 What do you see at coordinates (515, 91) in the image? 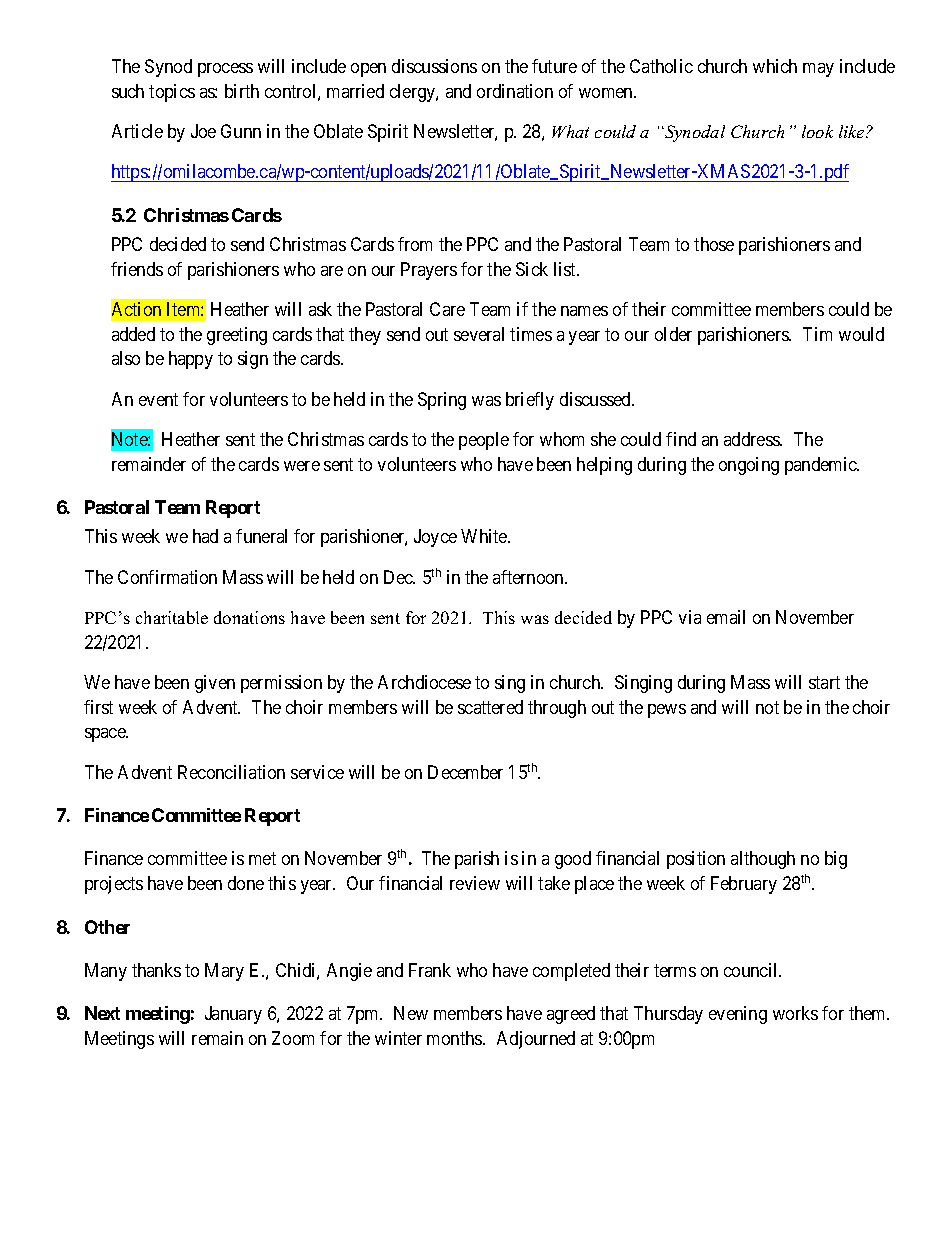
I see `ordination` at bounding box center [515, 91].
